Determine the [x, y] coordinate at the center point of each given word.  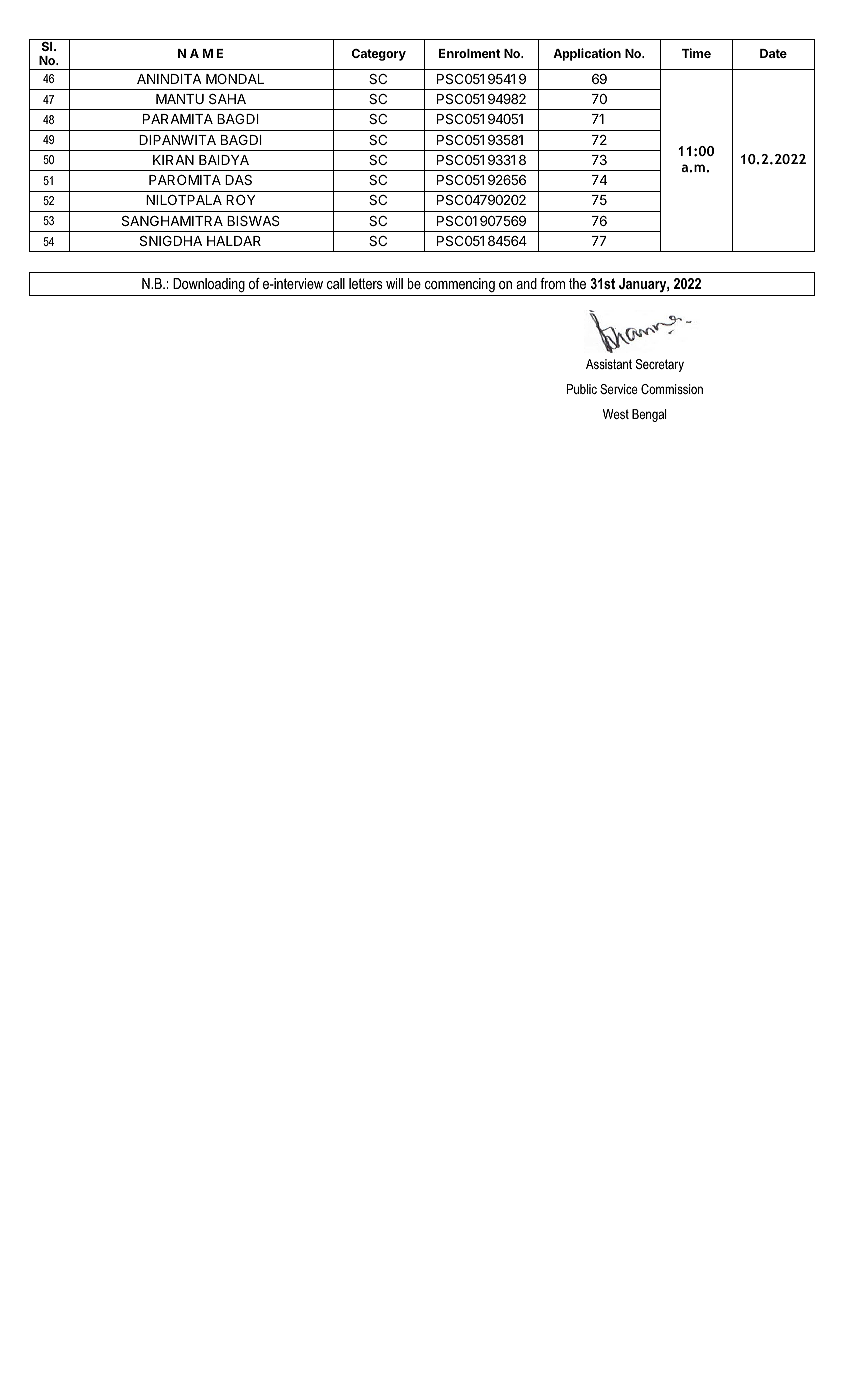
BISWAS [253, 221]
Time [696, 53]
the [577, 283]
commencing [460, 285]
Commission [672, 389]
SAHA [227, 99]
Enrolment [470, 53]
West [616, 414]
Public [582, 389]
